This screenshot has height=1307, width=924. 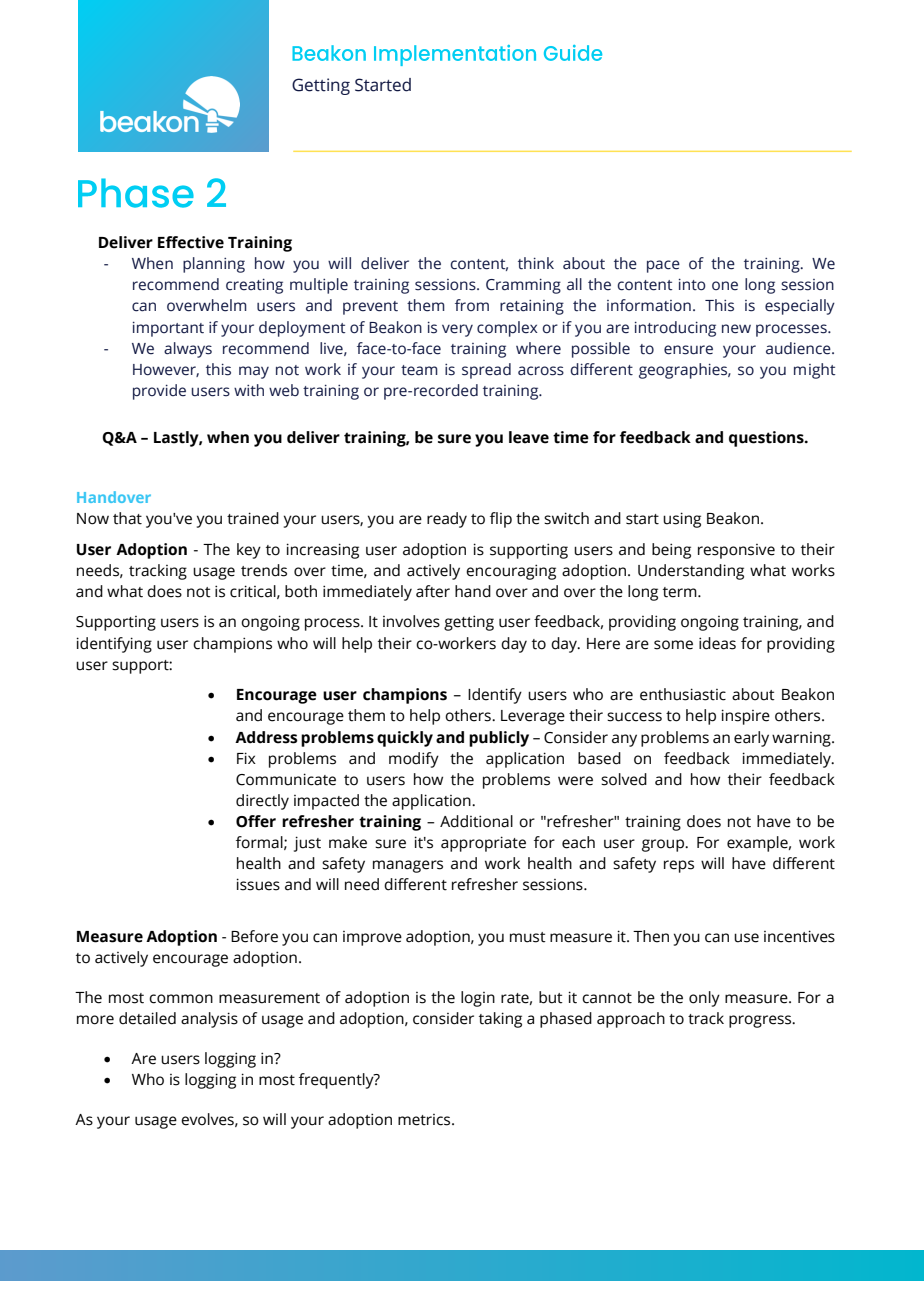 What do you see at coordinates (214, 265) in the screenshot?
I see `planning` at bounding box center [214, 265].
